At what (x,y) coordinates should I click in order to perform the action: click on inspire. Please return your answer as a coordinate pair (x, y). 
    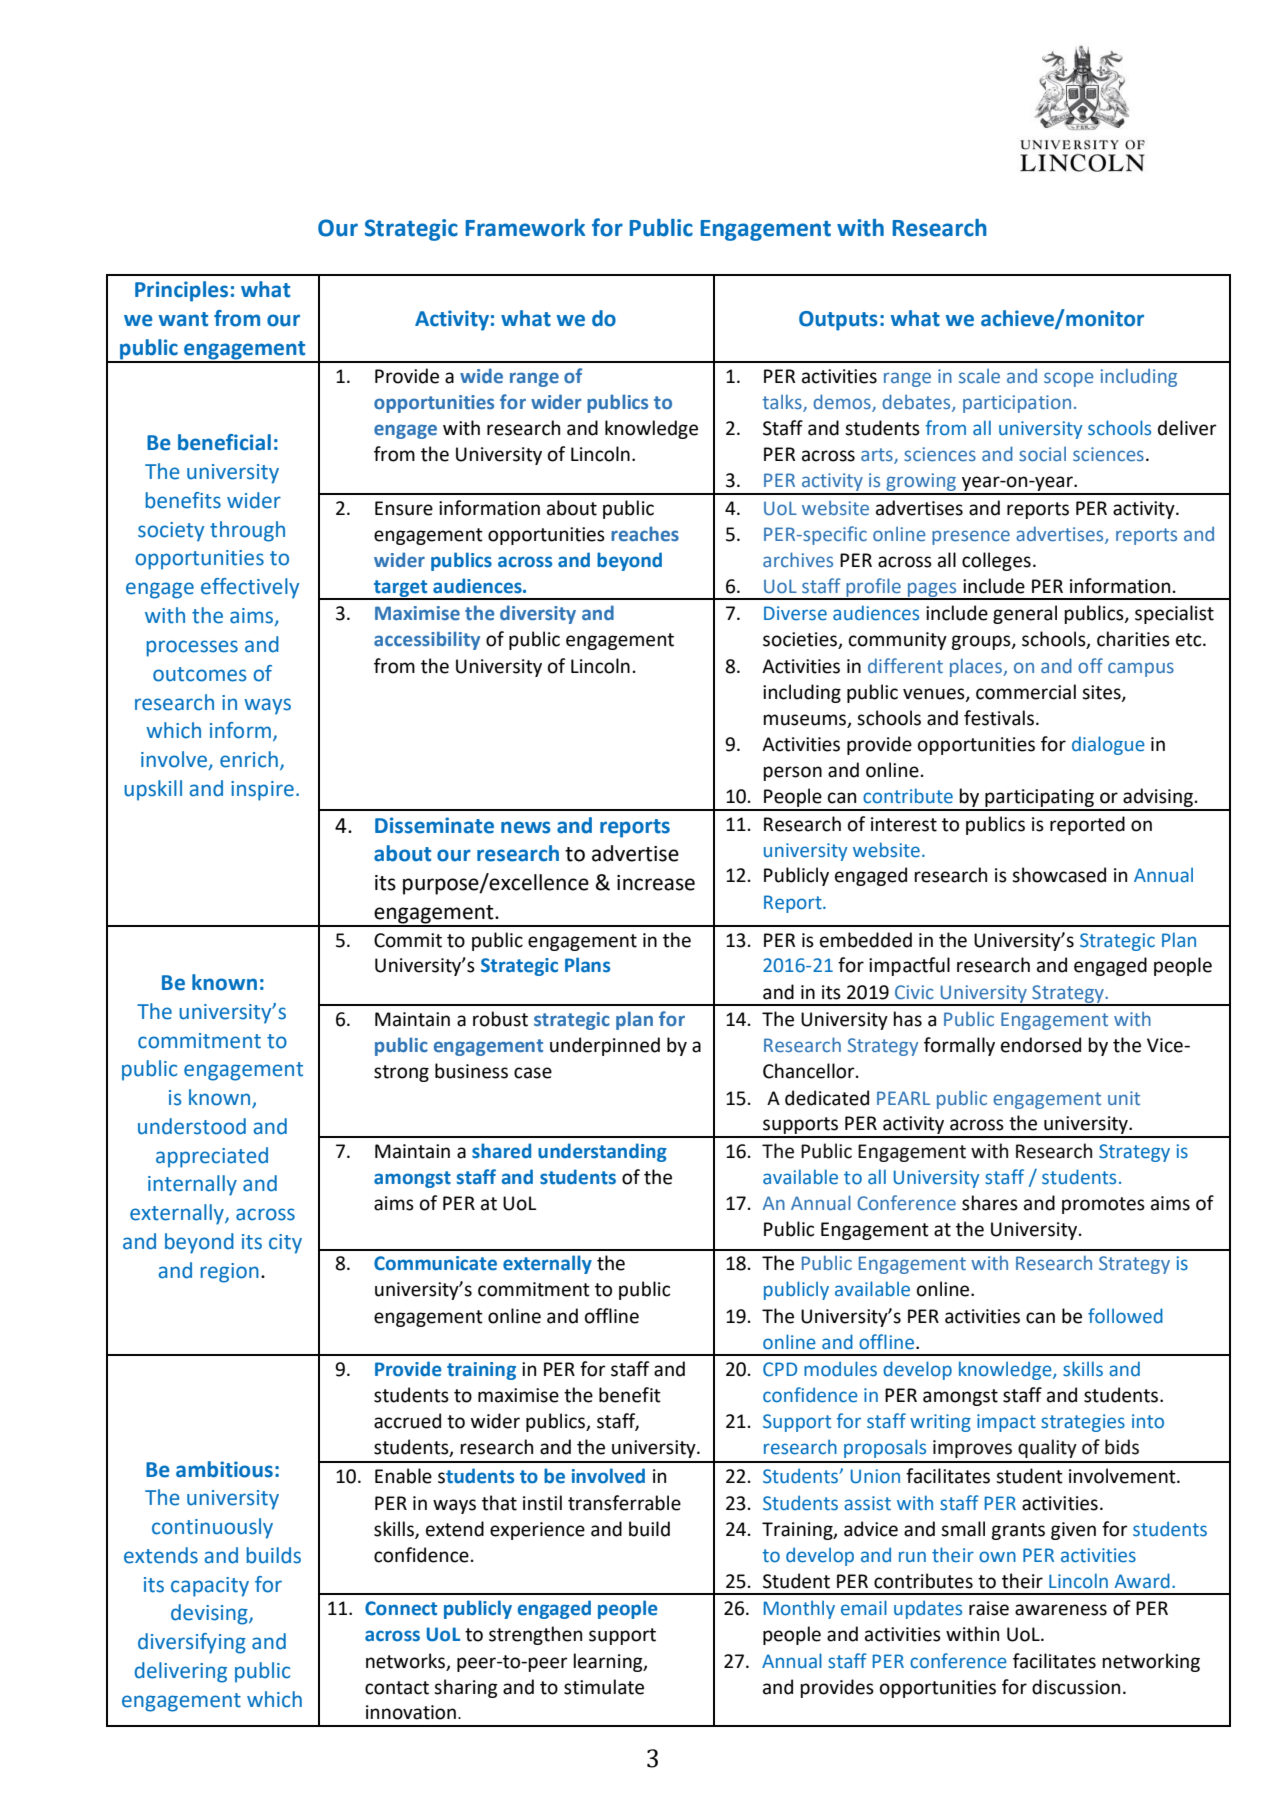
    Looking at the image, I should click on (262, 791).
